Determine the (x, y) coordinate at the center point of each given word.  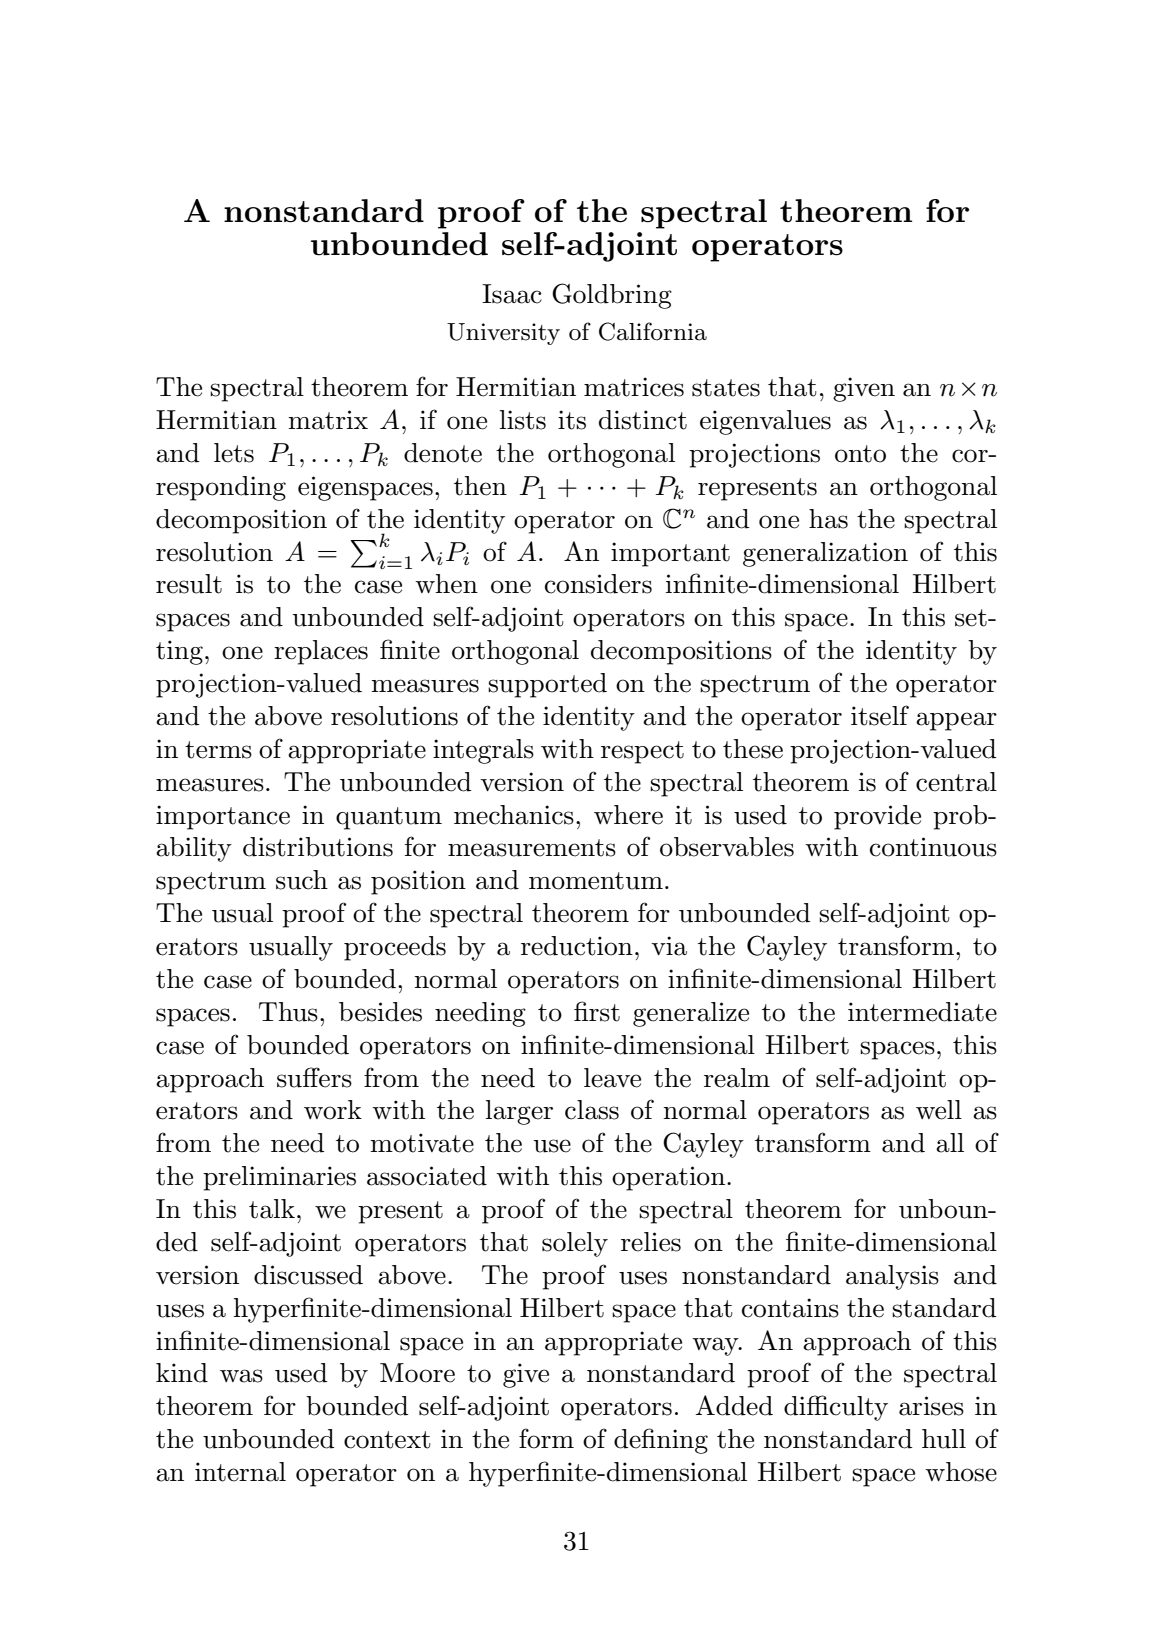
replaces (321, 652)
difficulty (836, 1408)
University (503, 334)
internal (240, 1472)
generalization (825, 554)
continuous (933, 847)
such (302, 880)
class (592, 1110)
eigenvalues (765, 422)
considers (598, 584)
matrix (328, 420)
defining (661, 1441)
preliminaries (279, 1178)
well (939, 1110)
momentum (596, 881)
